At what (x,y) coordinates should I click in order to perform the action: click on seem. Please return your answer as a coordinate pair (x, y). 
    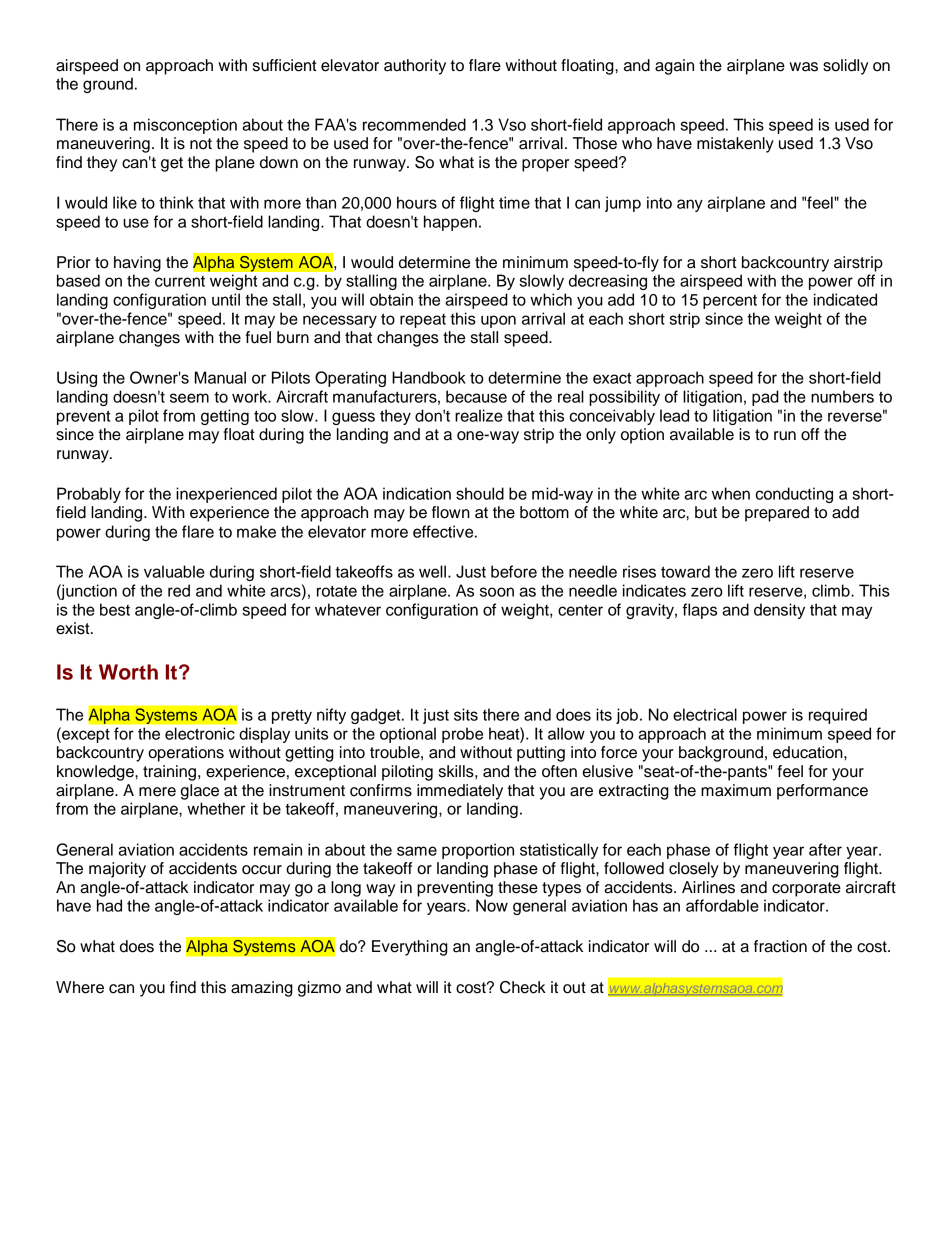
    Looking at the image, I should click on (189, 398).
